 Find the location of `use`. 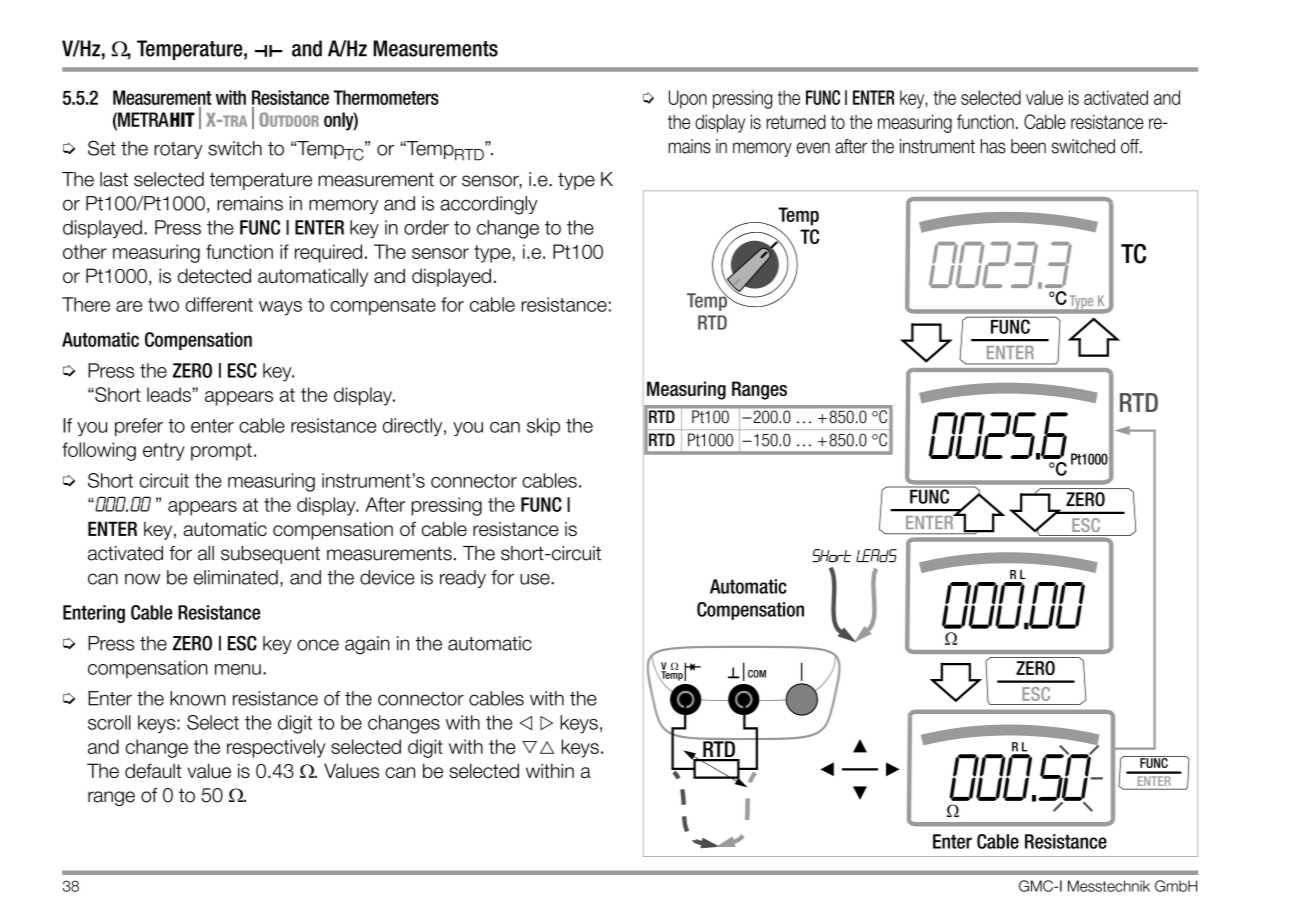

use is located at coordinates (536, 579).
